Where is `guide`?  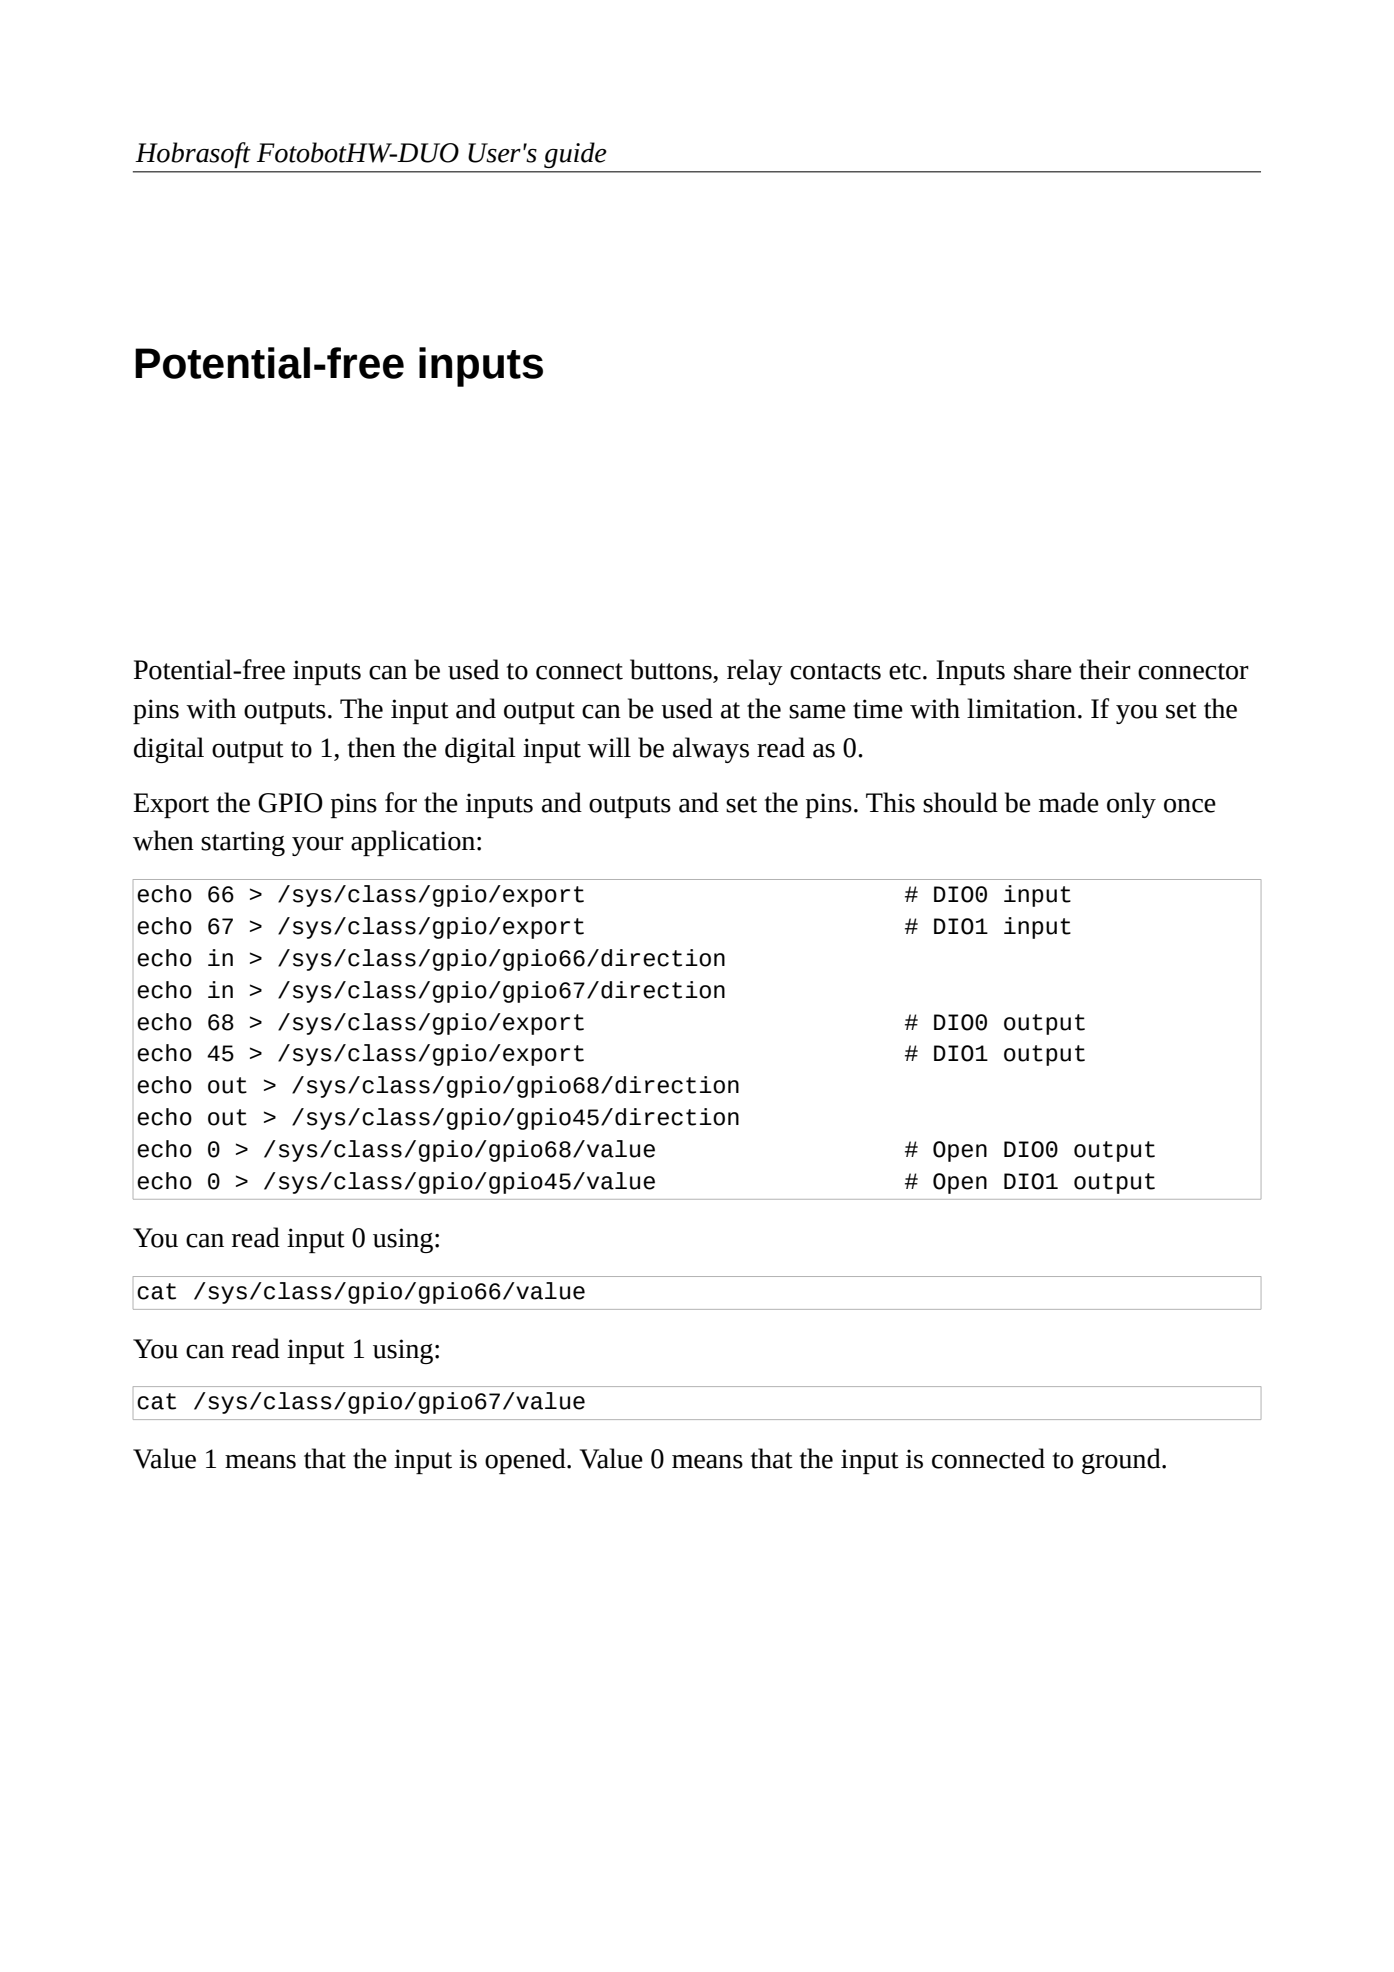 guide is located at coordinates (575, 155).
